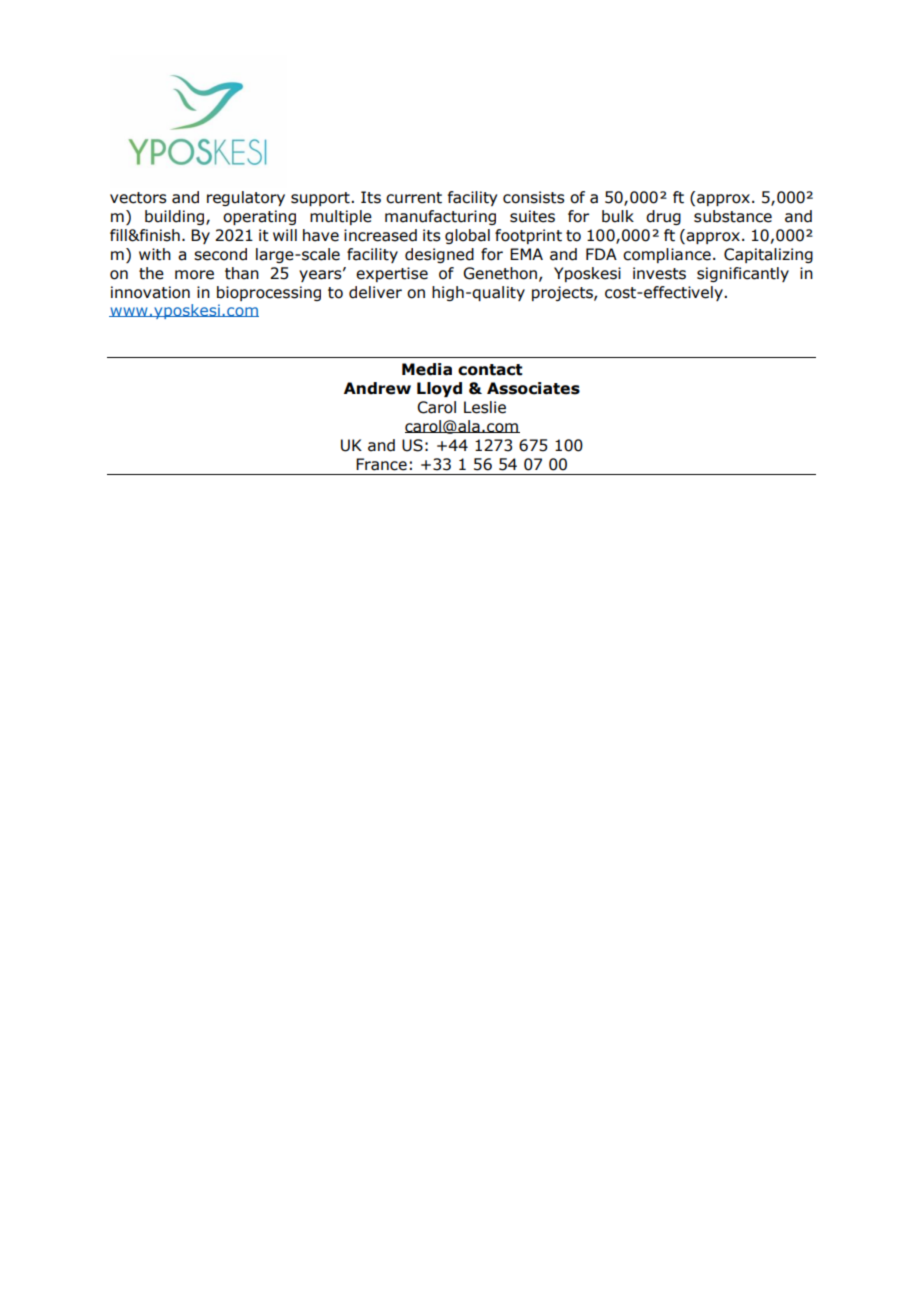 This document has width=924, height=1308. I want to click on Leslie, so click(485, 407).
